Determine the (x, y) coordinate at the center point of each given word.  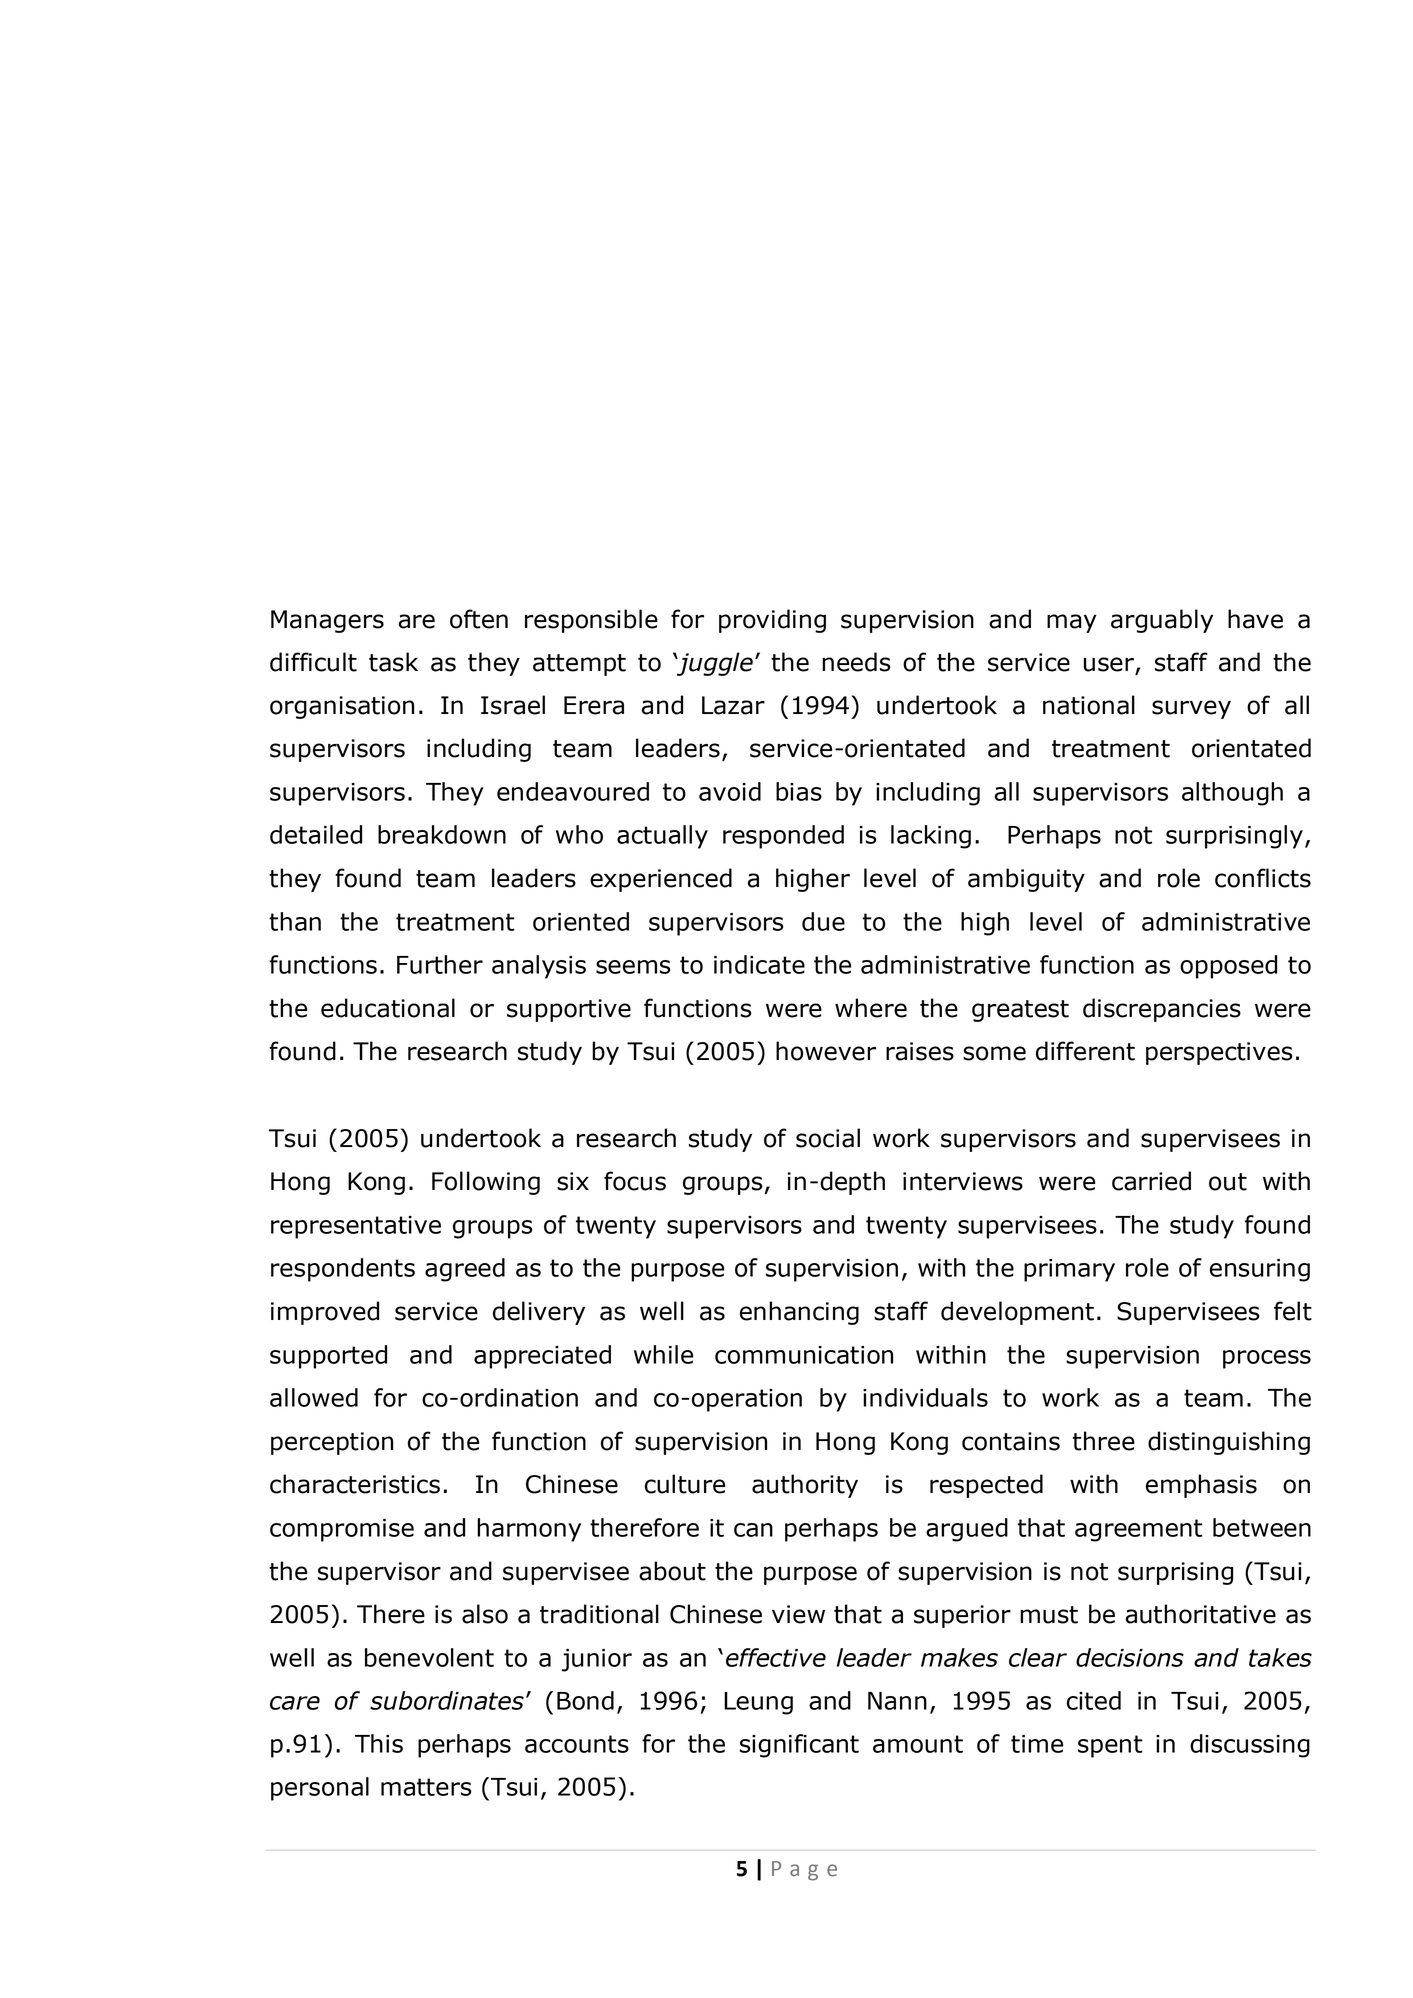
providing (772, 621)
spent (1110, 1746)
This (379, 1743)
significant (799, 1746)
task (393, 662)
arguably (1162, 621)
